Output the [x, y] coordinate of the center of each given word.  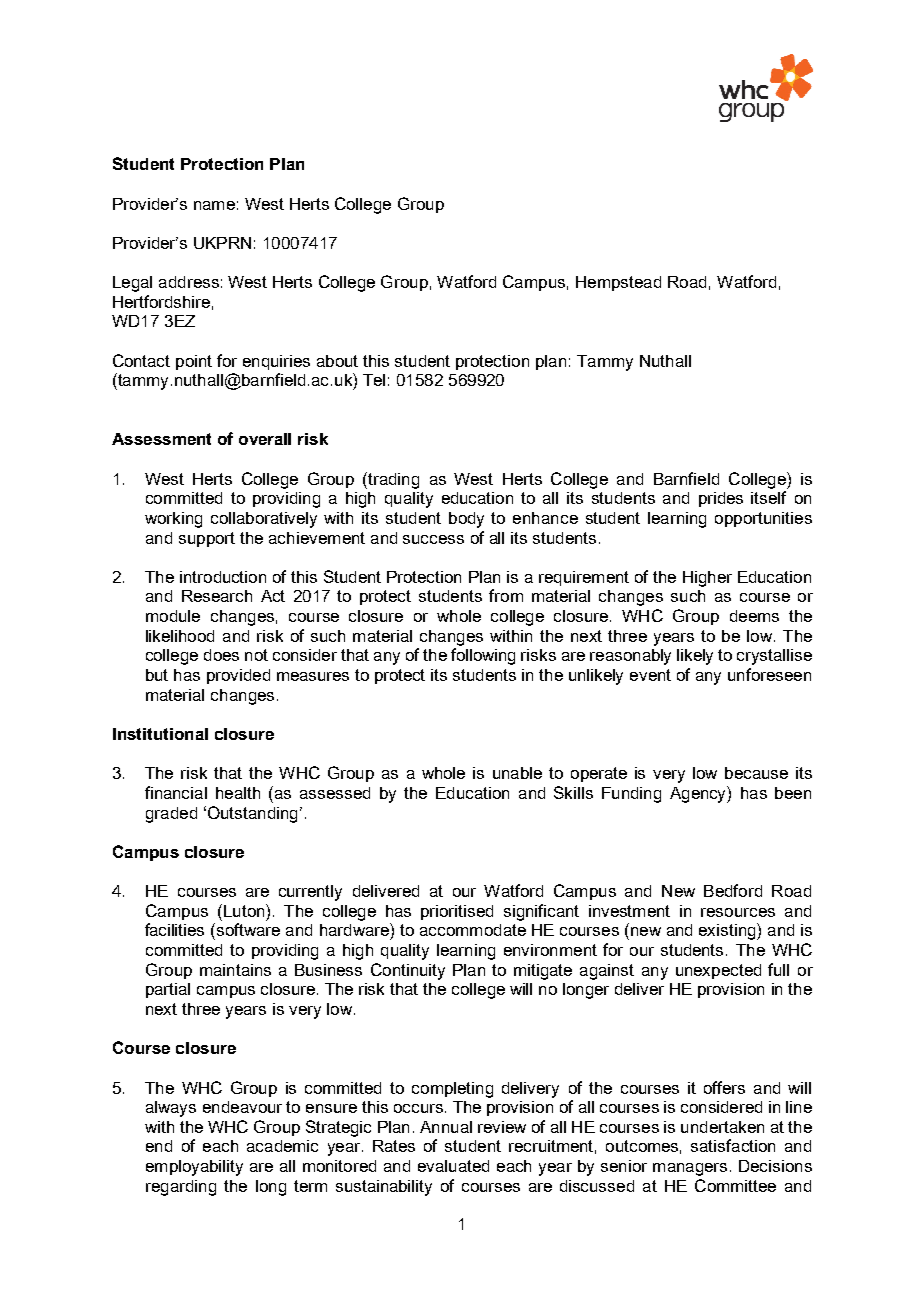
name [214, 205]
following [483, 656]
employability [194, 1168]
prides [721, 499]
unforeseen [769, 674]
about [337, 361]
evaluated [453, 1166]
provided [238, 676]
